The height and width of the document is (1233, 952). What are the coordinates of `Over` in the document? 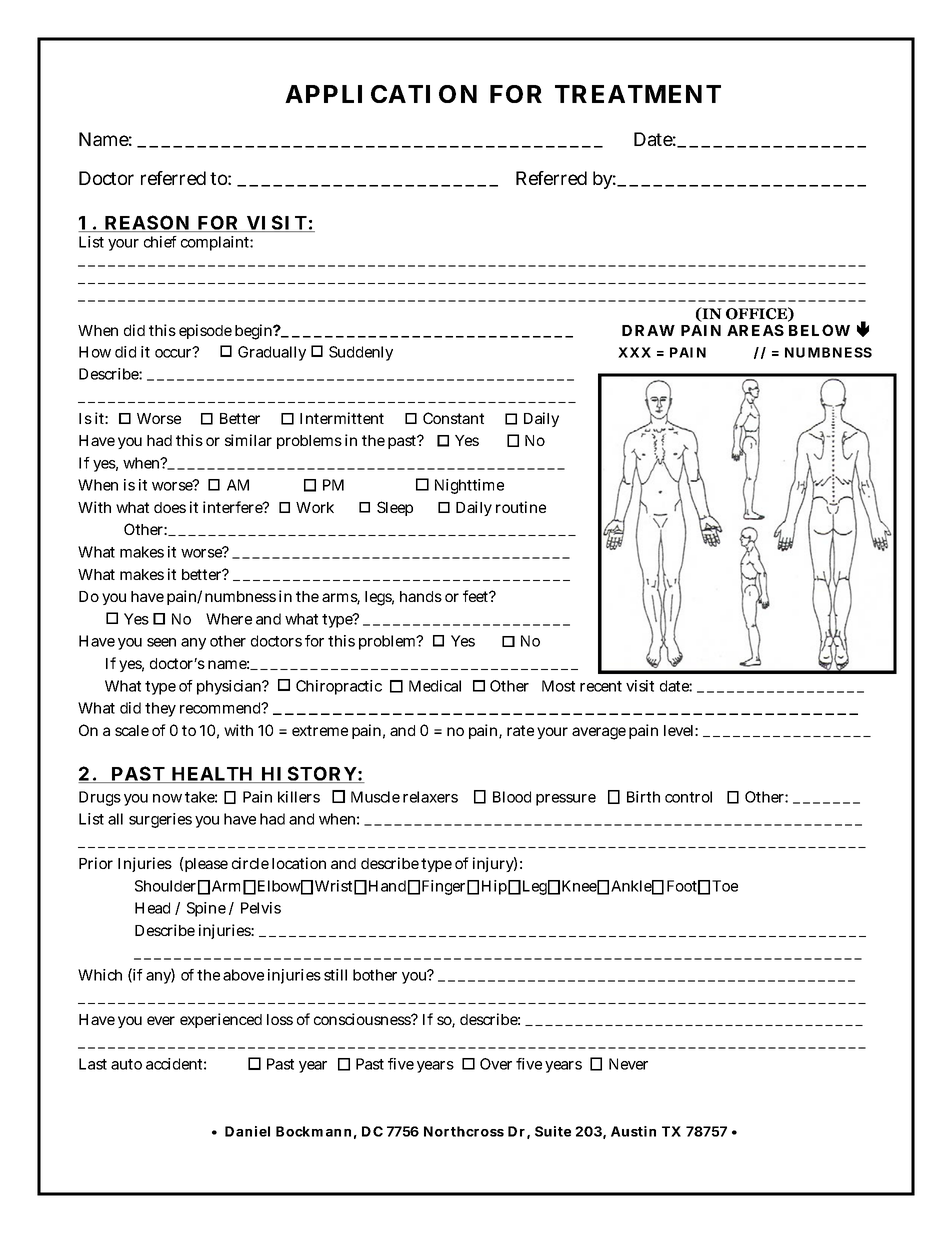 It's located at (496, 1064).
